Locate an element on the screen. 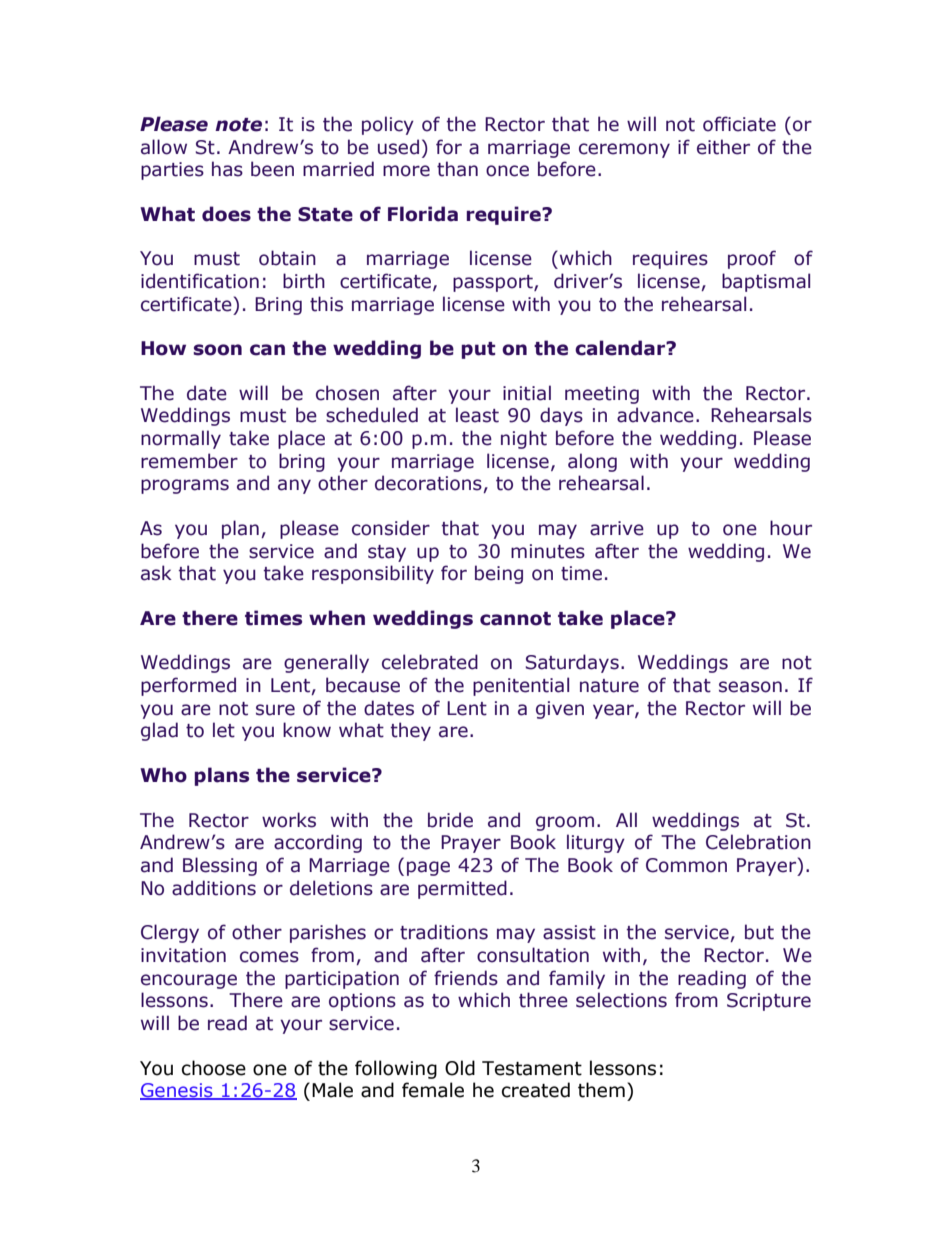 Image resolution: width=952 pixels, height=1233 pixels. has is located at coordinates (227, 169).
